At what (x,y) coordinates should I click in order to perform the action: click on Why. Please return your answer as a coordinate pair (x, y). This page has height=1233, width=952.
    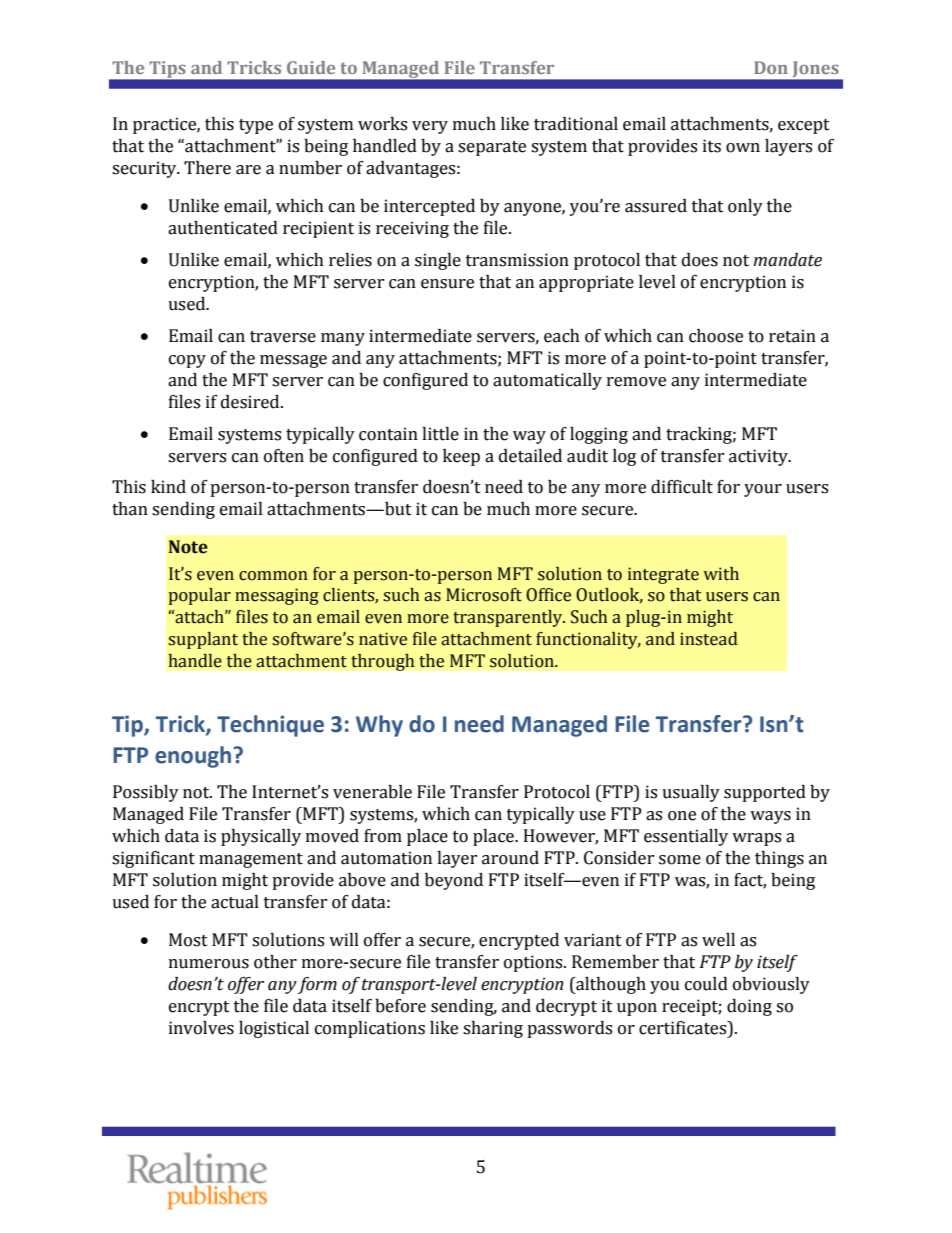
    Looking at the image, I should click on (379, 726).
